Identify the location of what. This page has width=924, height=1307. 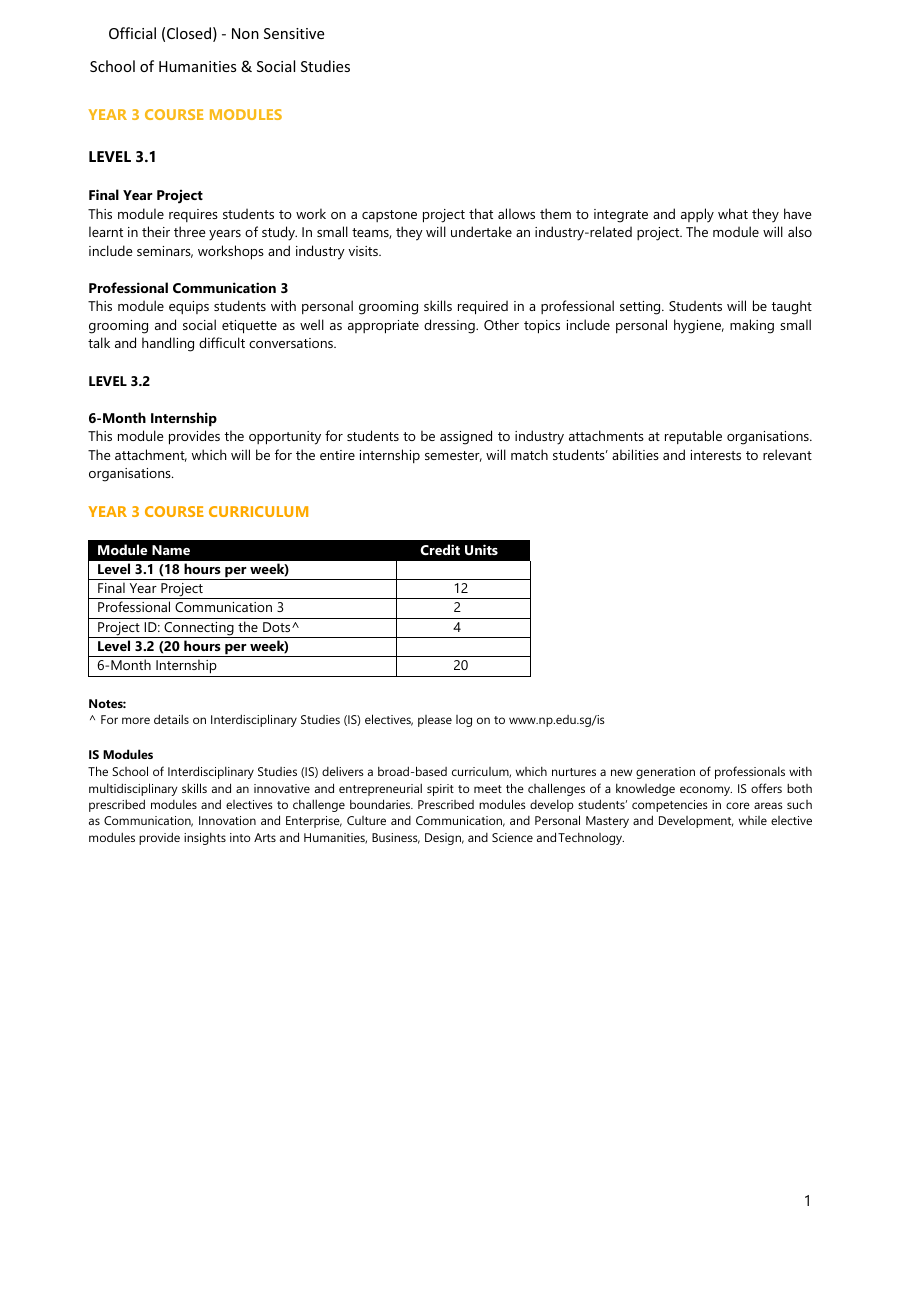
(733, 213).
